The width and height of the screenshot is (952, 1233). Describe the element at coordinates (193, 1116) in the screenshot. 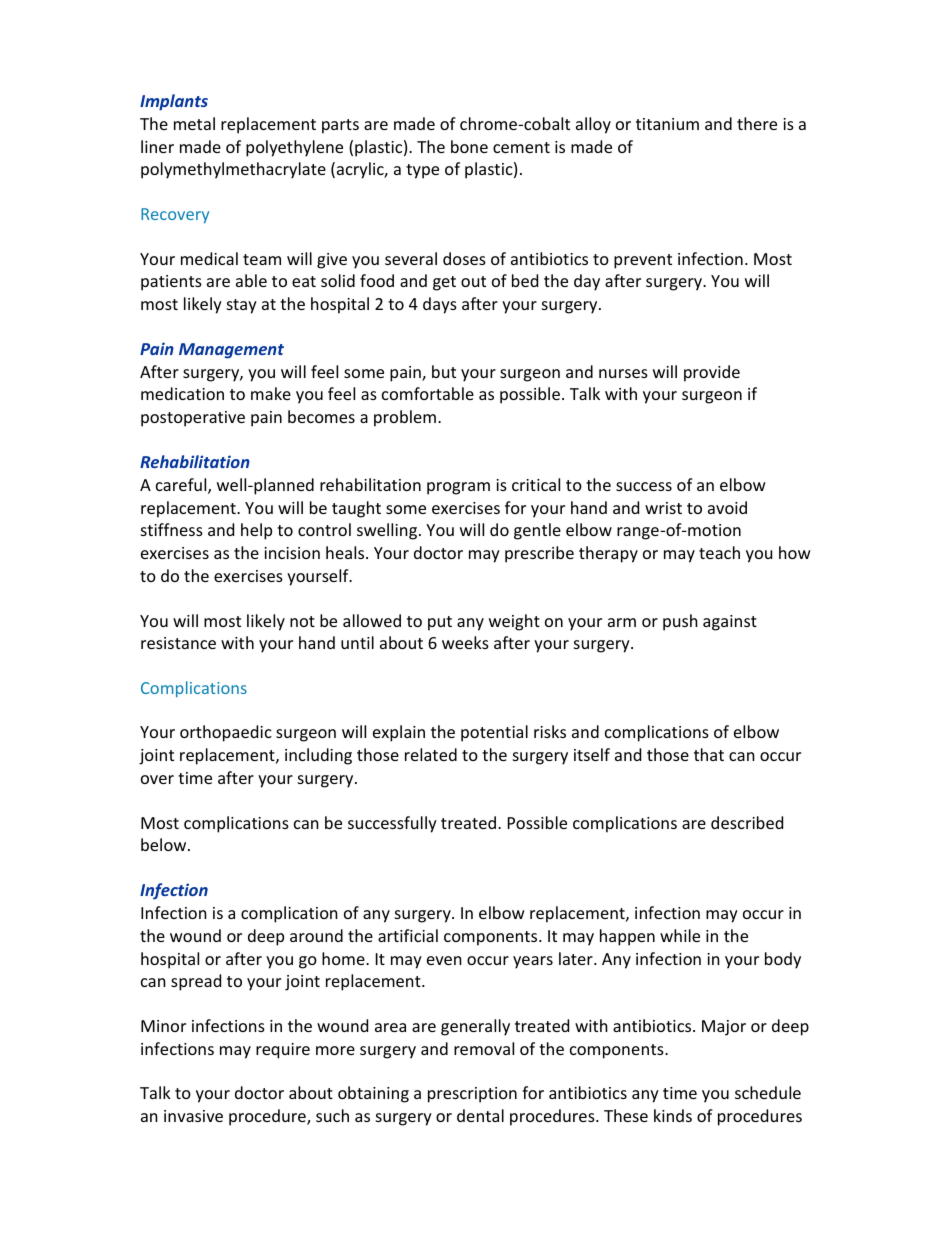

I see `invasive` at that location.
